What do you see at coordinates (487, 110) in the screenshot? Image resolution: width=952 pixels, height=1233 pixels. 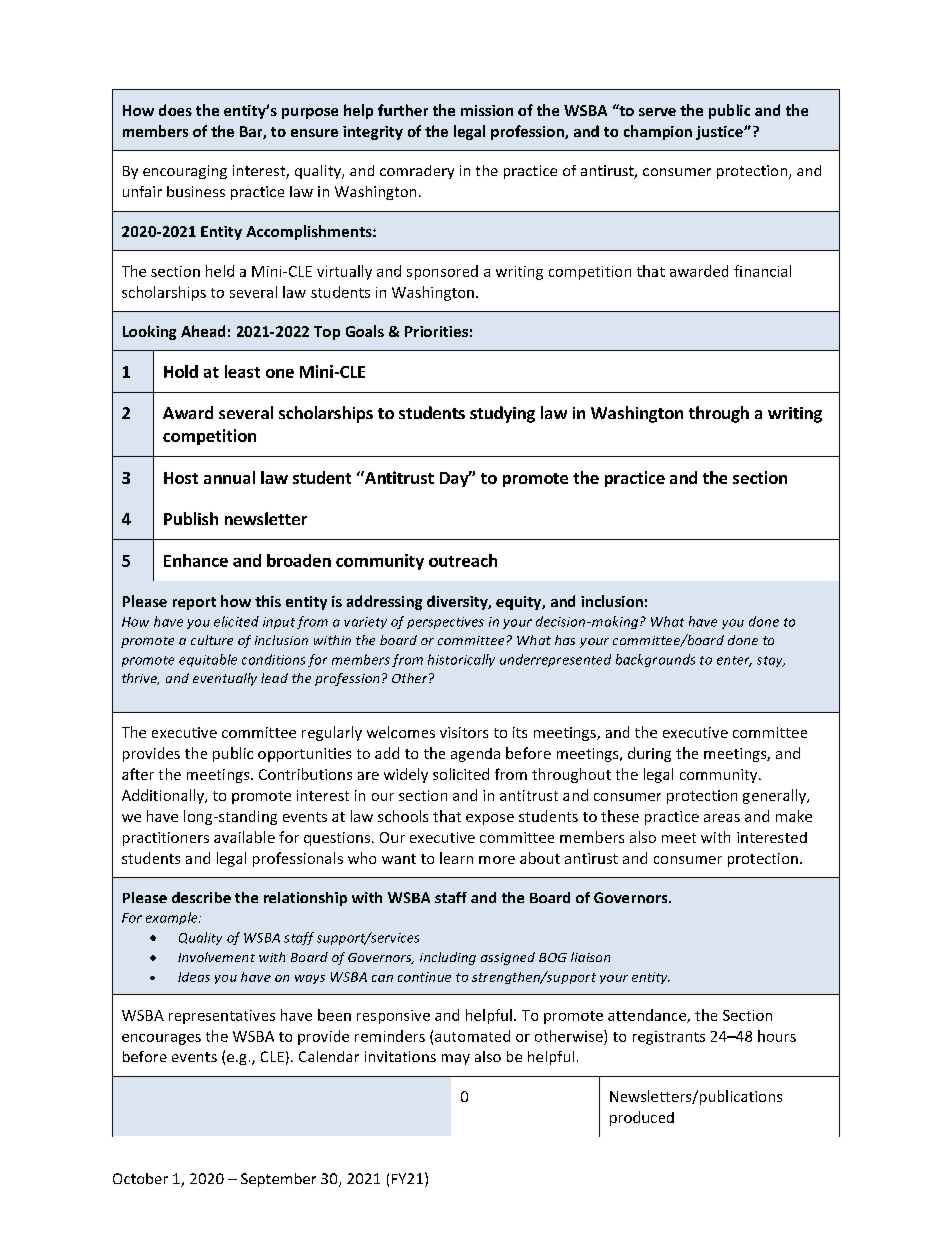 I see `mission` at bounding box center [487, 110].
